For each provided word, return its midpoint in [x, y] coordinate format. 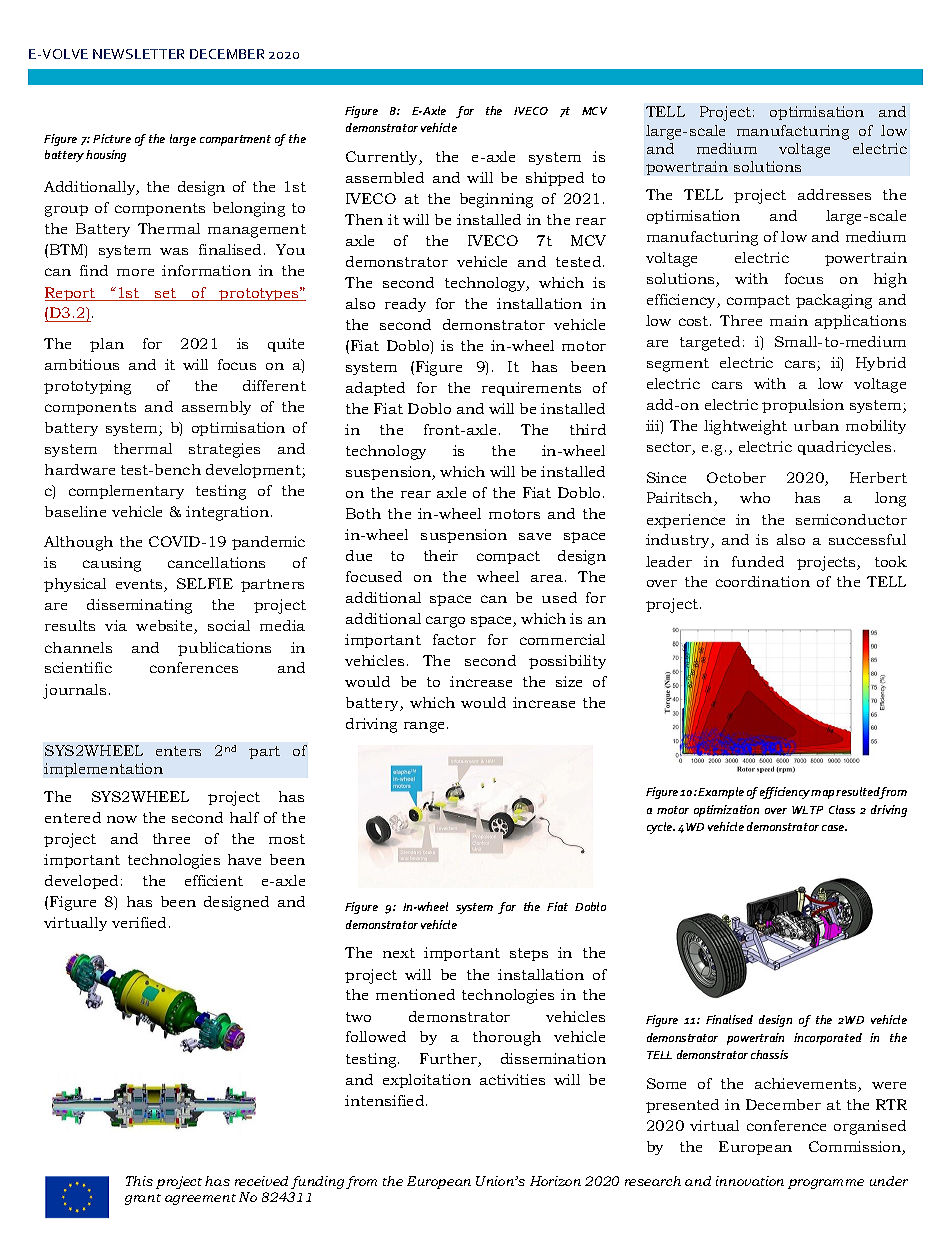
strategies [224, 450]
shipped [555, 179]
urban [816, 425]
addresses [834, 194]
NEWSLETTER [138, 54]
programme [826, 1184]
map [824, 794]
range [426, 727]
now [122, 819]
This [139, 1181]
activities [512, 1079]
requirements [531, 389]
